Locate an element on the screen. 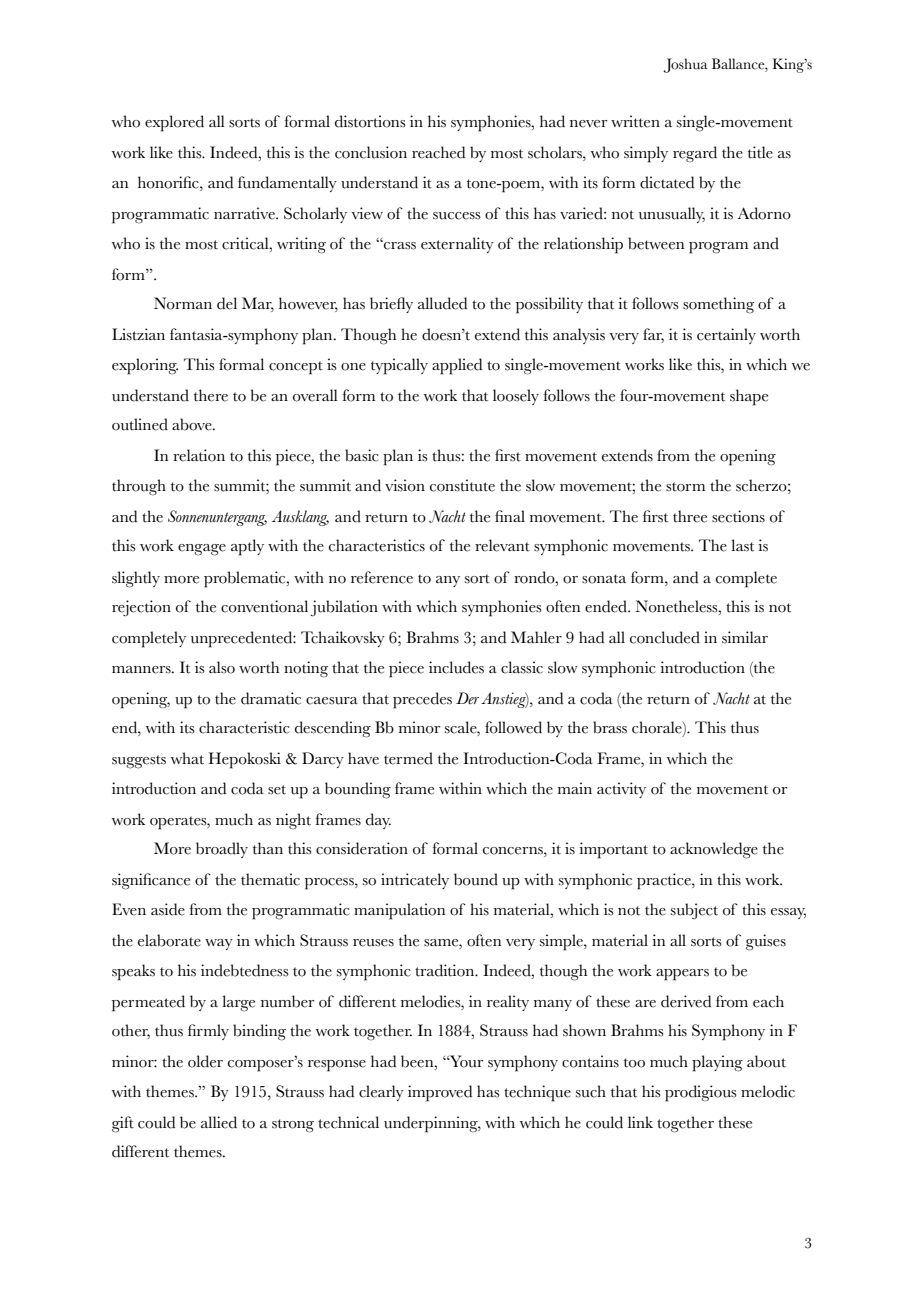  Norman is located at coordinates (183, 303).
